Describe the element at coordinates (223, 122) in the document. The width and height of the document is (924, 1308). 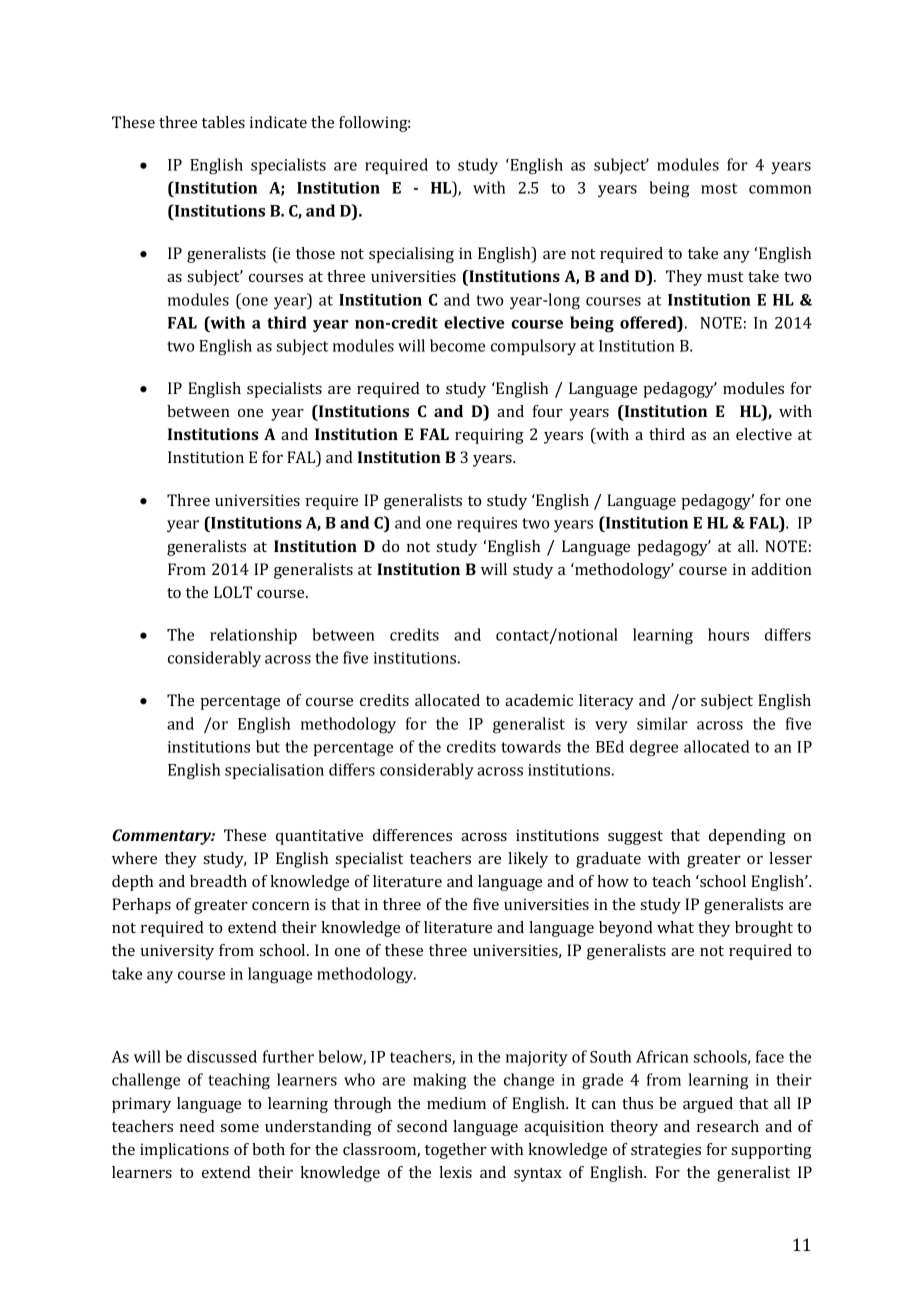
I see `tables` at that location.
